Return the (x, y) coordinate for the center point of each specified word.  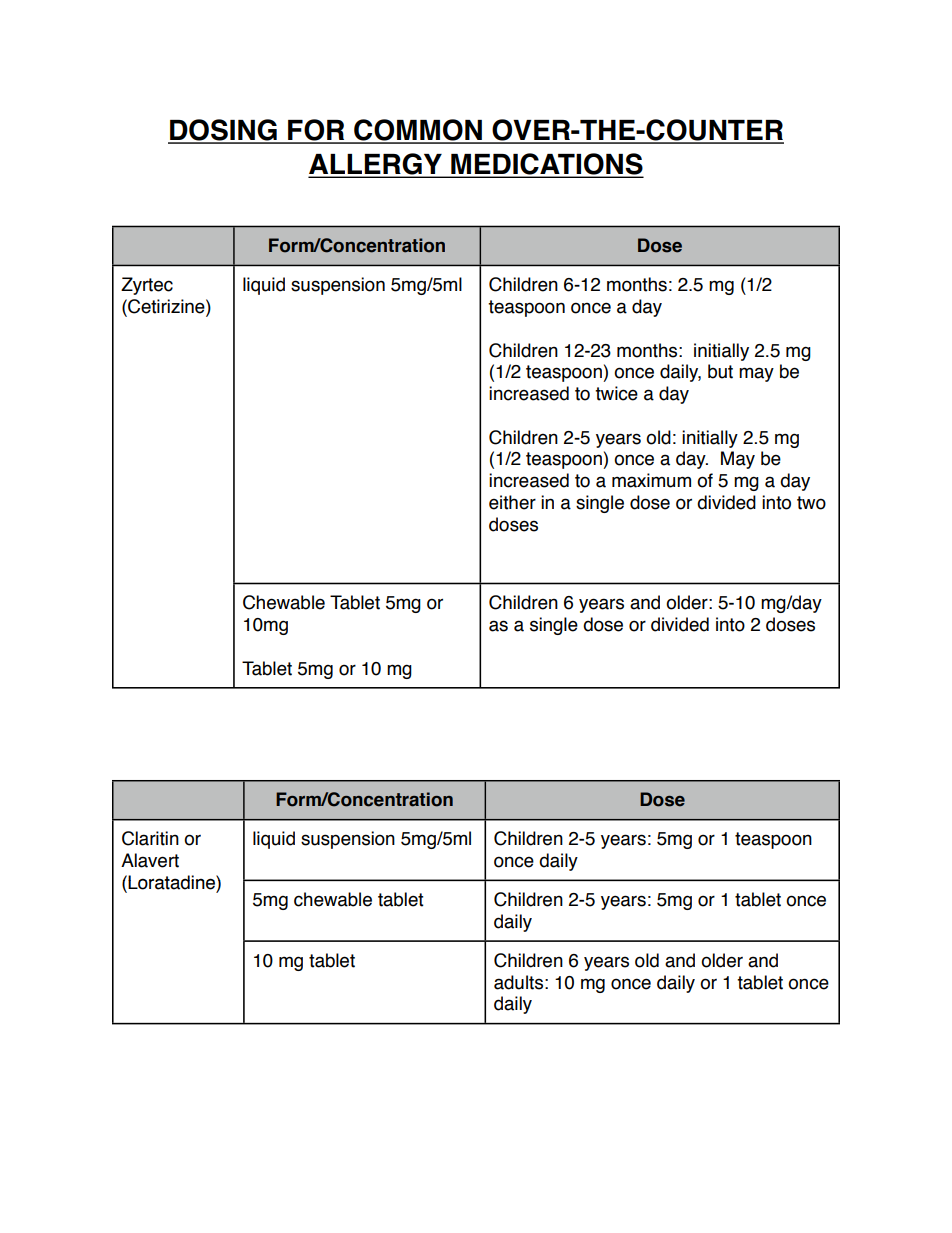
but (720, 371)
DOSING (223, 131)
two (811, 503)
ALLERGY (376, 165)
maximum (651, 480)
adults (518, 982)
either (512, 502)
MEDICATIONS (546, 165)
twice (616, 393)
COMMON (418, 131)
